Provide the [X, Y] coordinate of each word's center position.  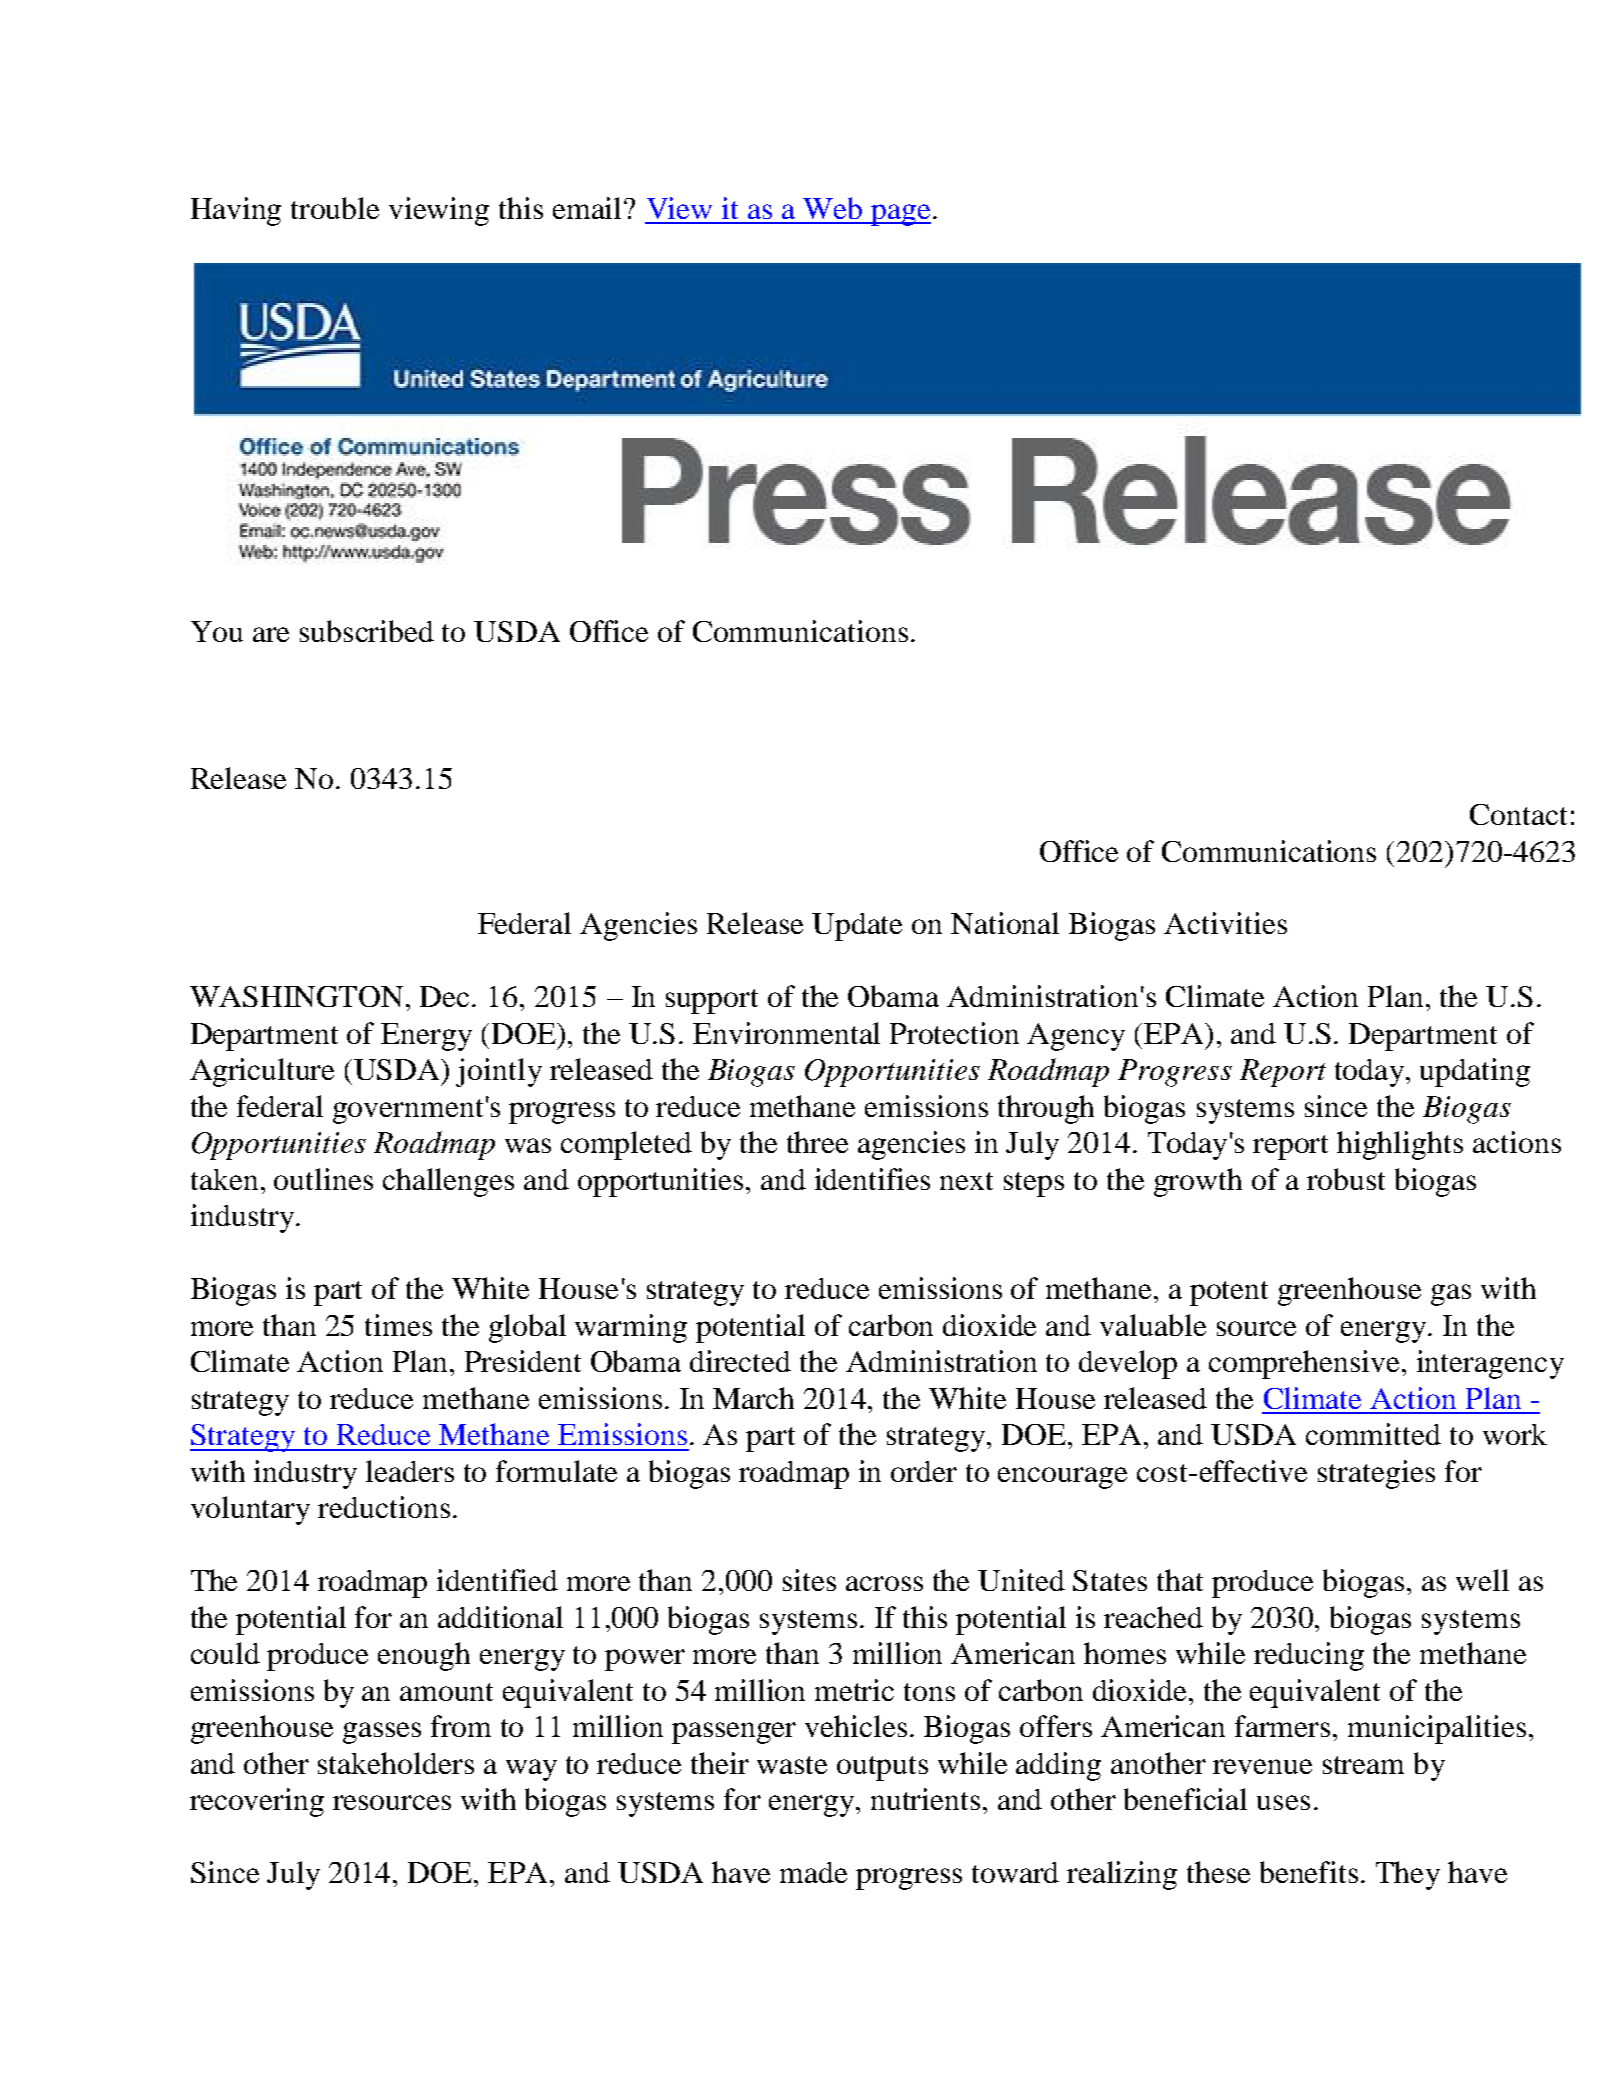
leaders [410, 1471]
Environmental [786, 1033]
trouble [335, 208]
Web [832, 208]
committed [1373, 1434]
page [900, 215]
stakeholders [396, 1763]
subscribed [367, 631]
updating [1475, 1072]
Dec [446, 996]
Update [857, 927]
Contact [1518, 814]
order [924, 1471]
